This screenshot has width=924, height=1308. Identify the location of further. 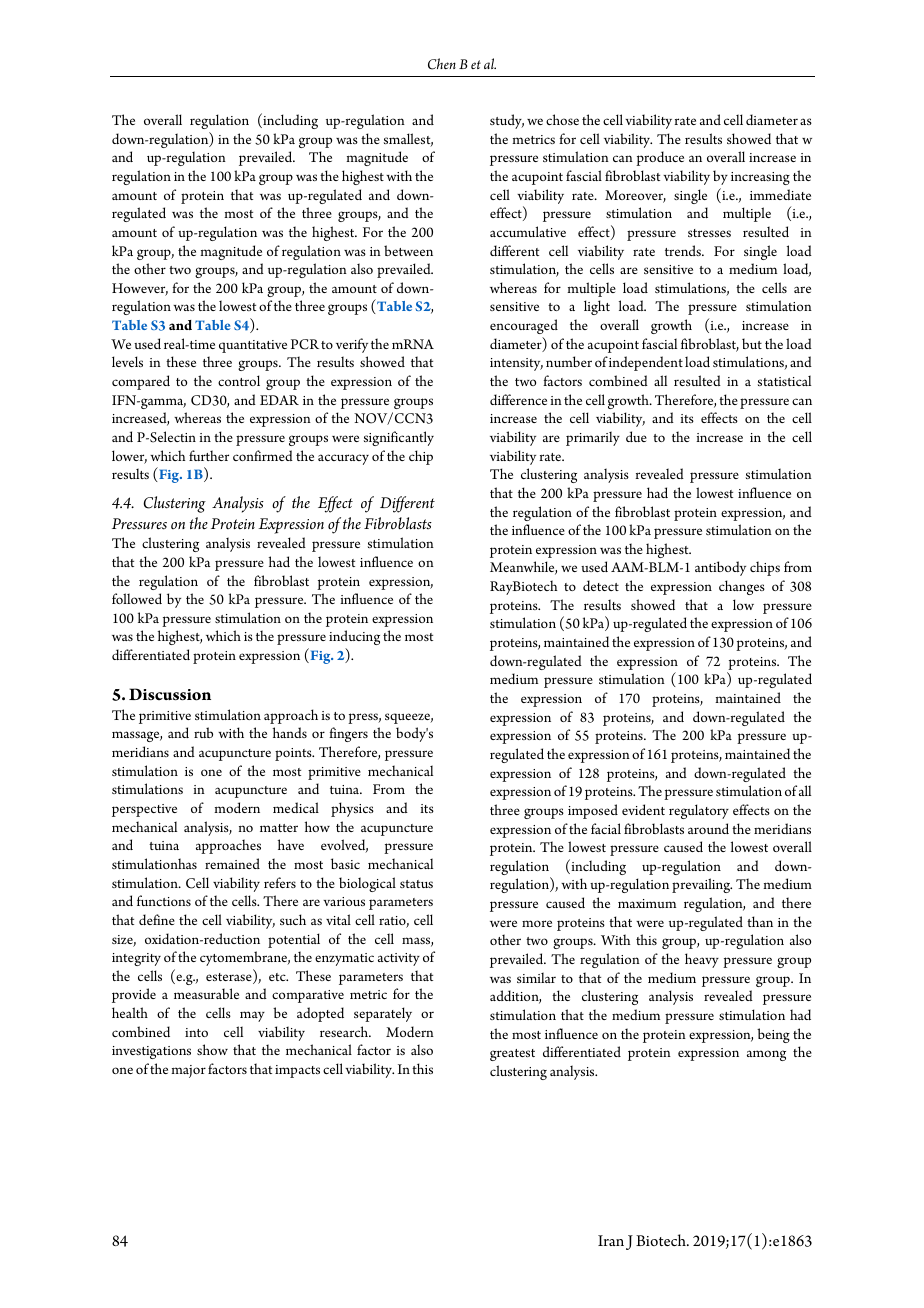
(209, 455).
